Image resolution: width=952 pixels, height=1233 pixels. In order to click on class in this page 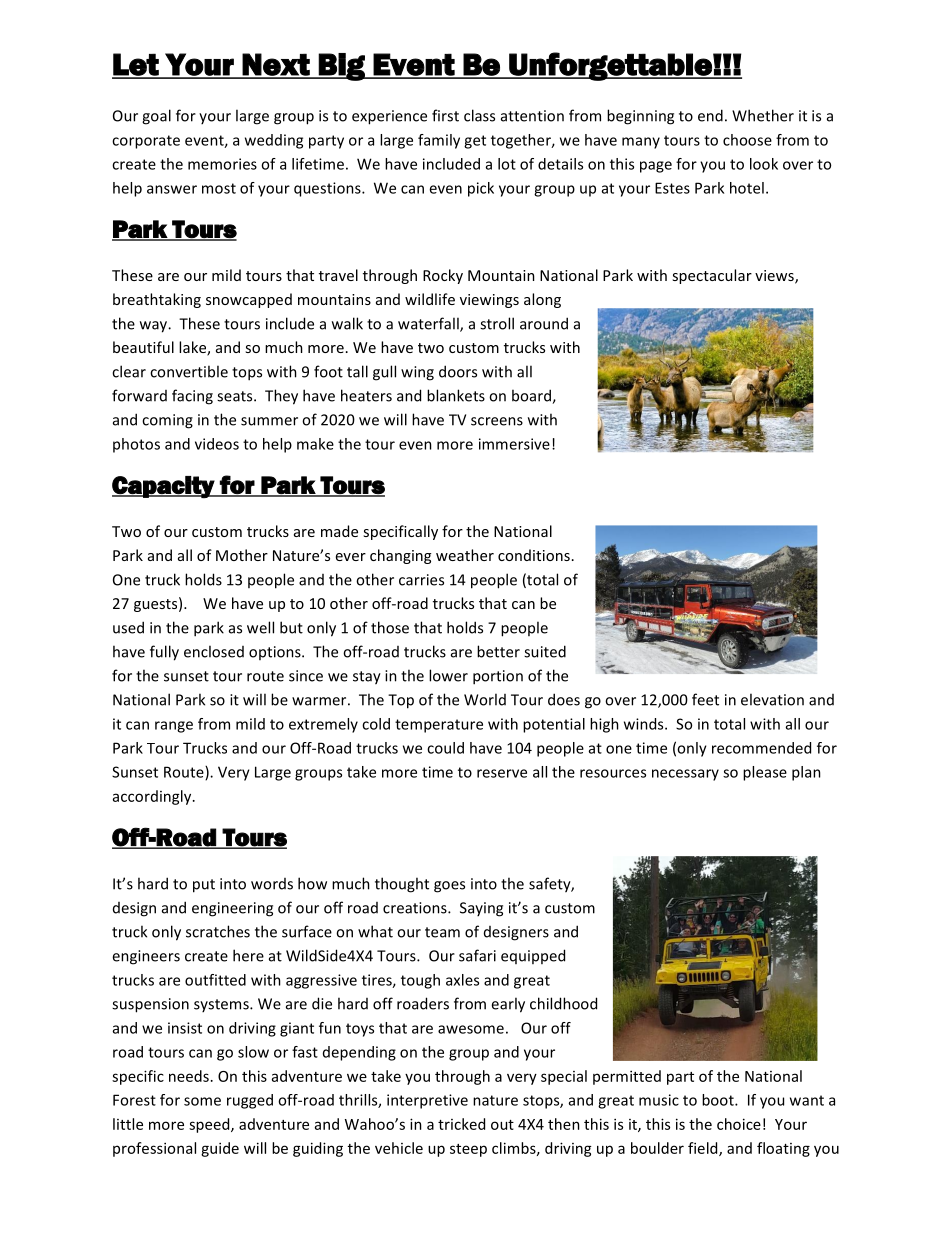, I will do `click(479, 115)`.
